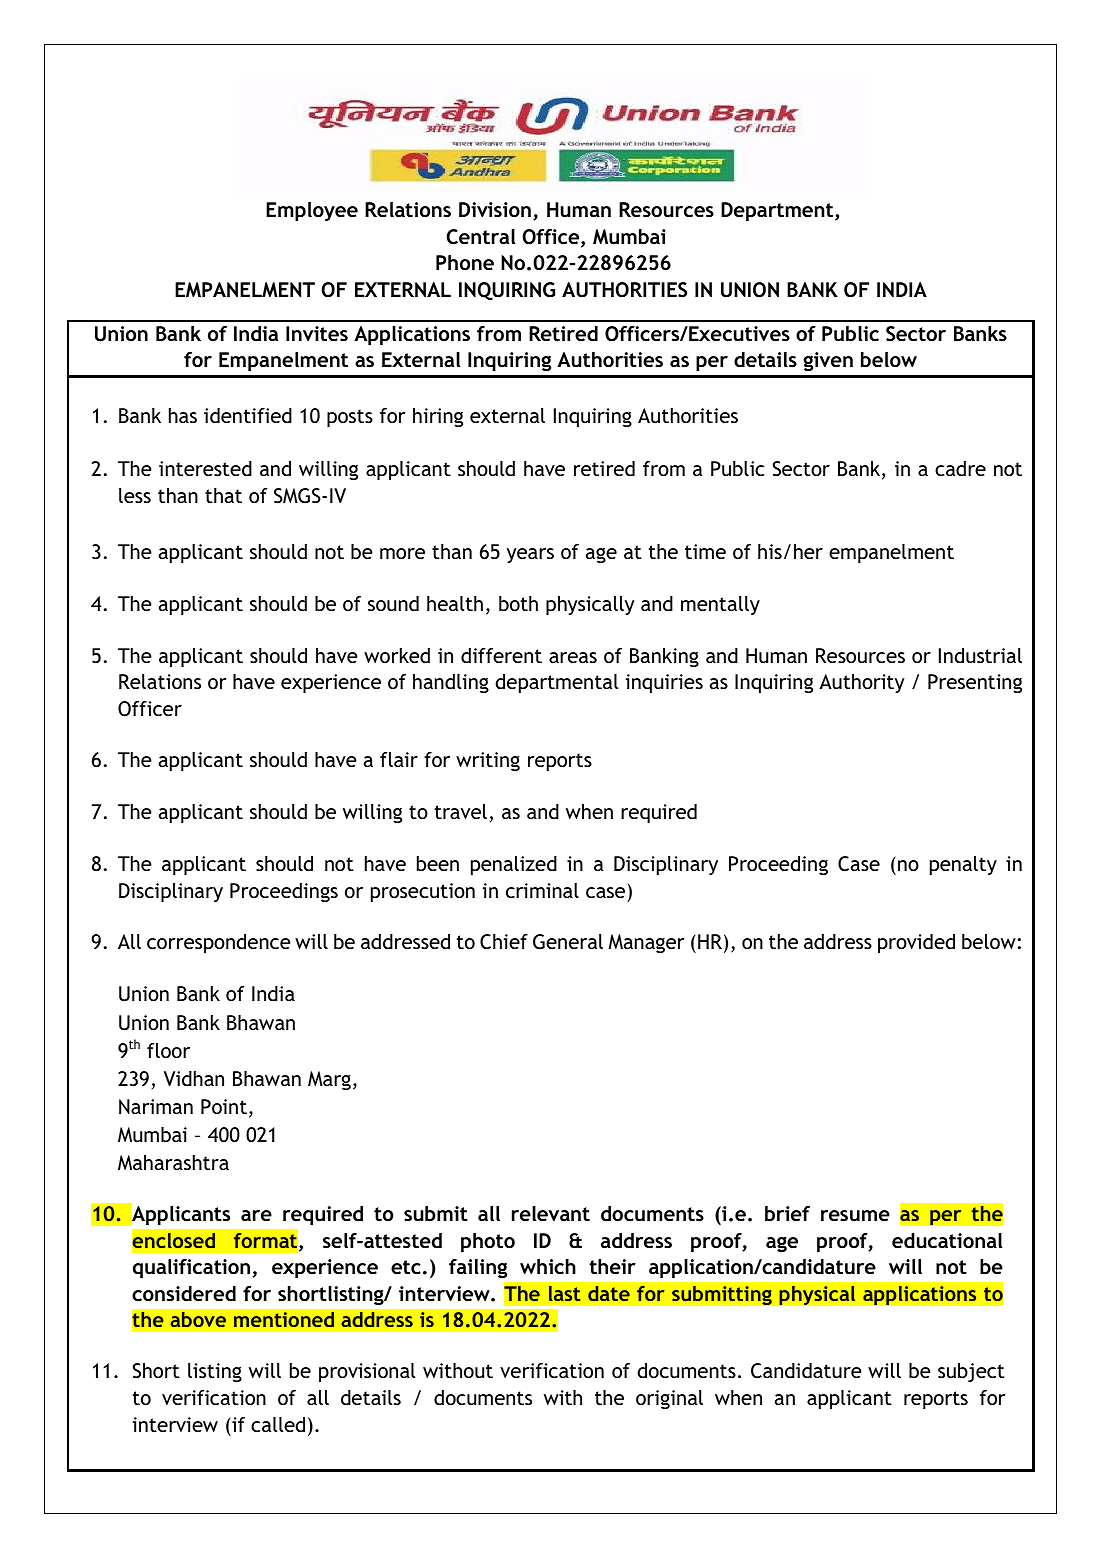 This screenshot has width=1101, height=1558. What do you see at coordinates (481, 237) in the screenshot?
I see `Central` at bounding box center [481, 237].
